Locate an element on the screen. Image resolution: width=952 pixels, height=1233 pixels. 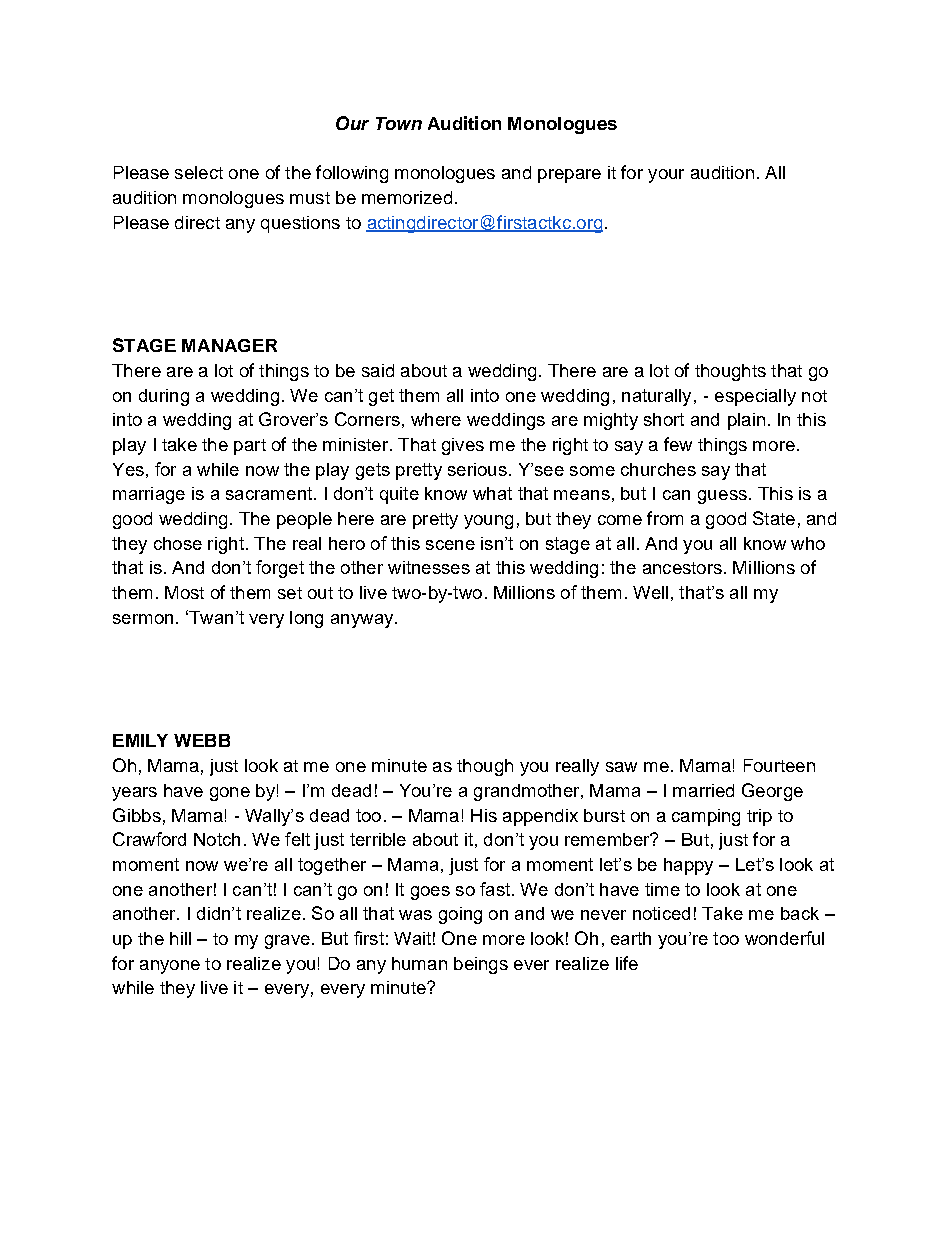
scene is located at coordinates (450, 545).
